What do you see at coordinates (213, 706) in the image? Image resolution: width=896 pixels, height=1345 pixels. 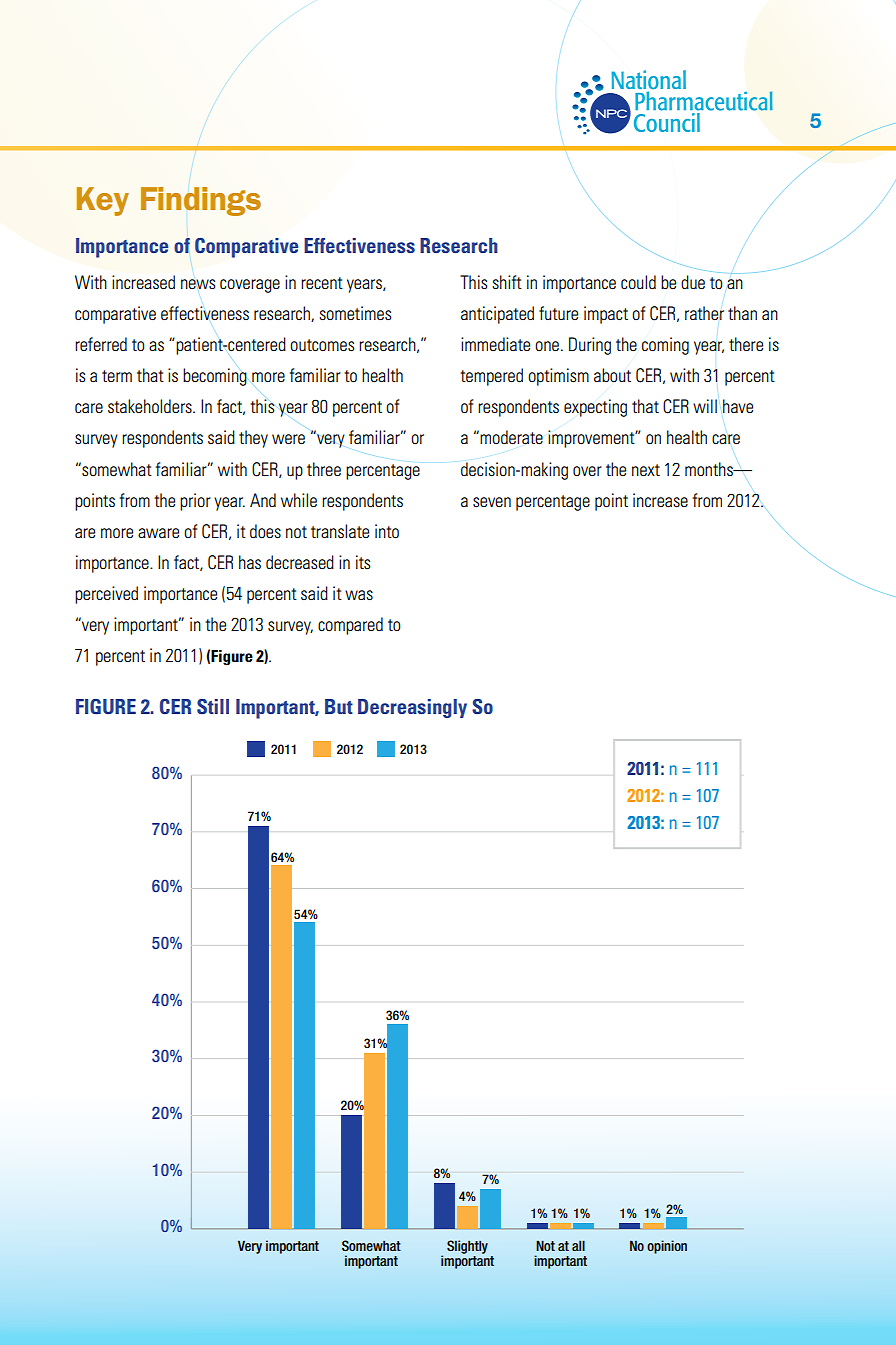 I see `Still` at bounding box center [213, 706].
